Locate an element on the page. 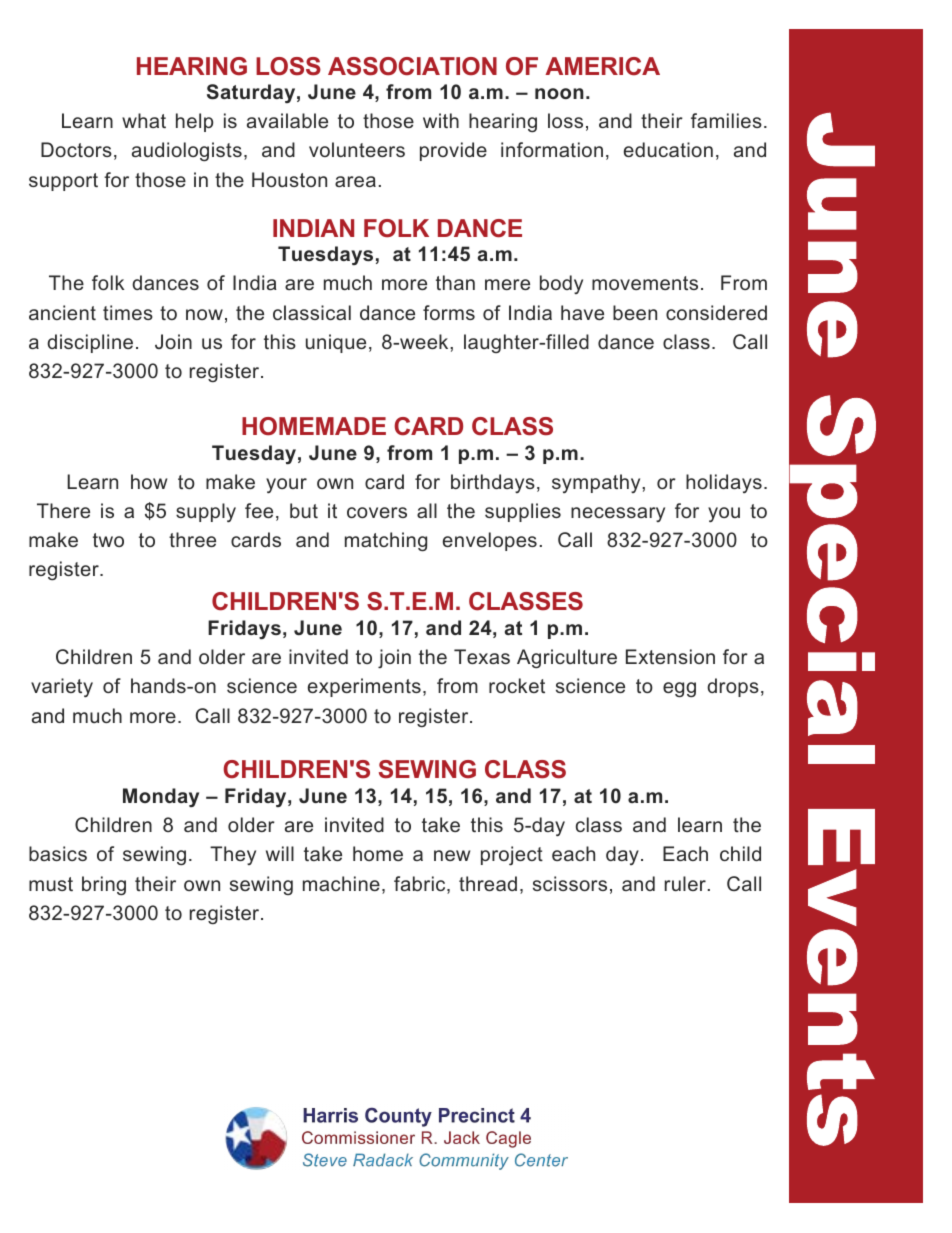 The image size is (952, 1233). ASSOCIATION is located at coordinates (412, 66).
